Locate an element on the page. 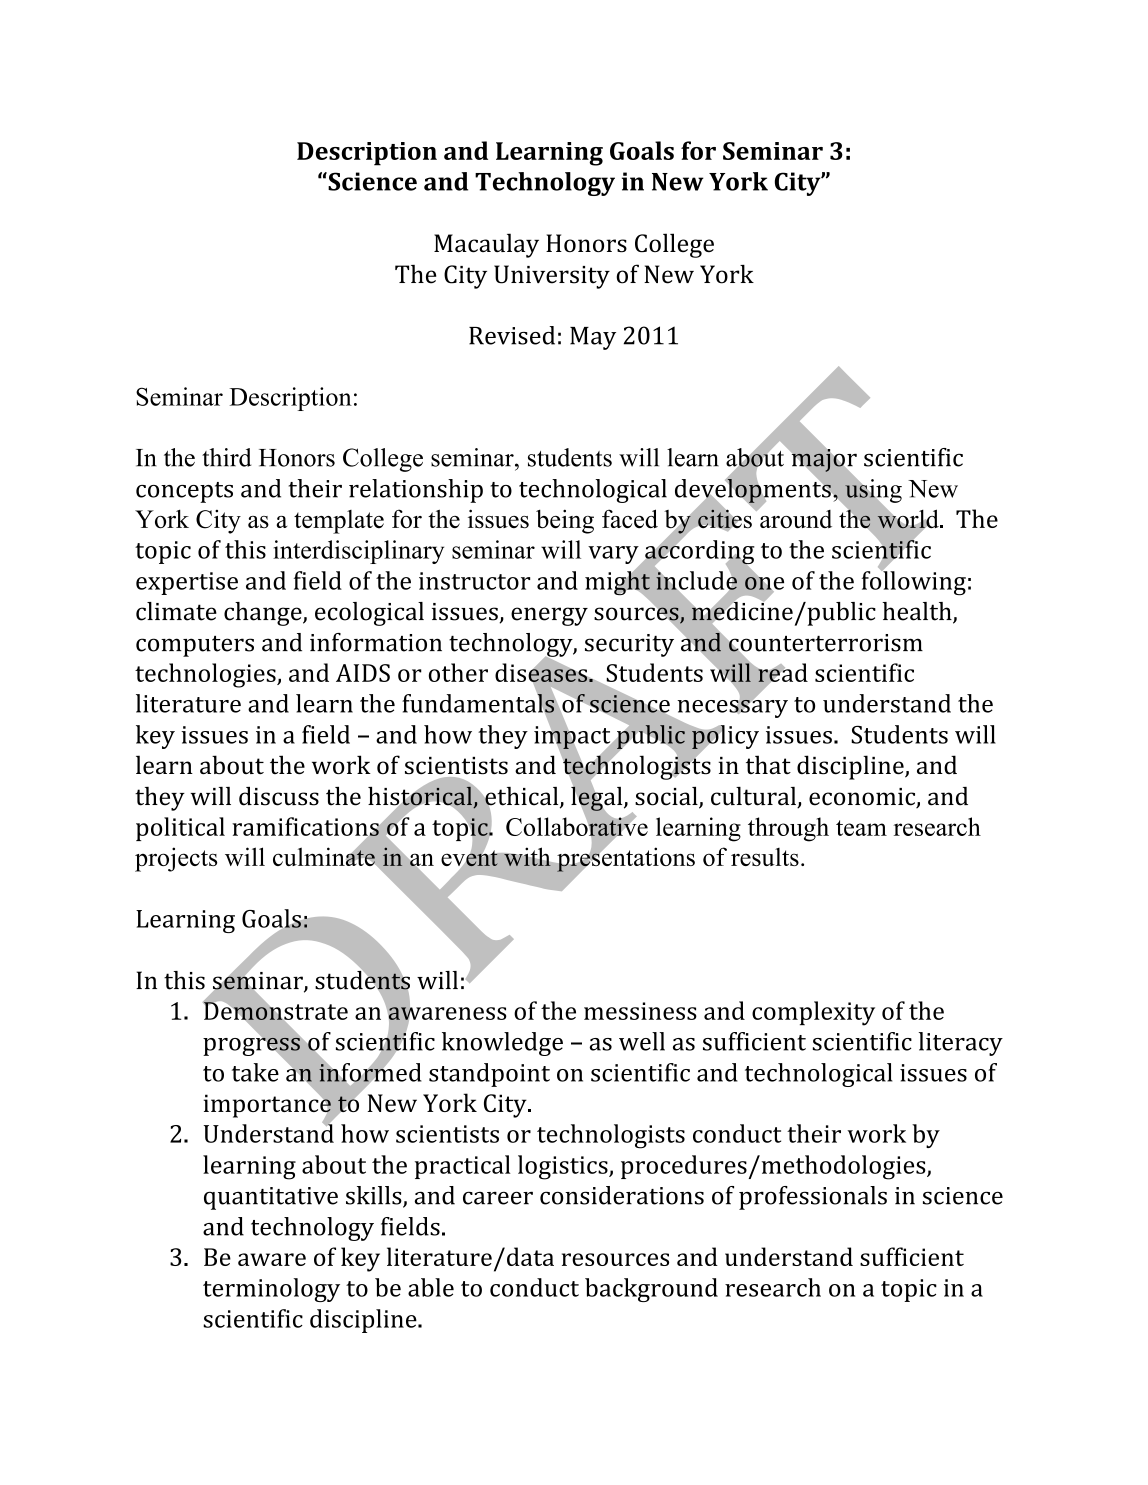 This document has height=1485, width=1148. through is located at coordinates (788, 829).
